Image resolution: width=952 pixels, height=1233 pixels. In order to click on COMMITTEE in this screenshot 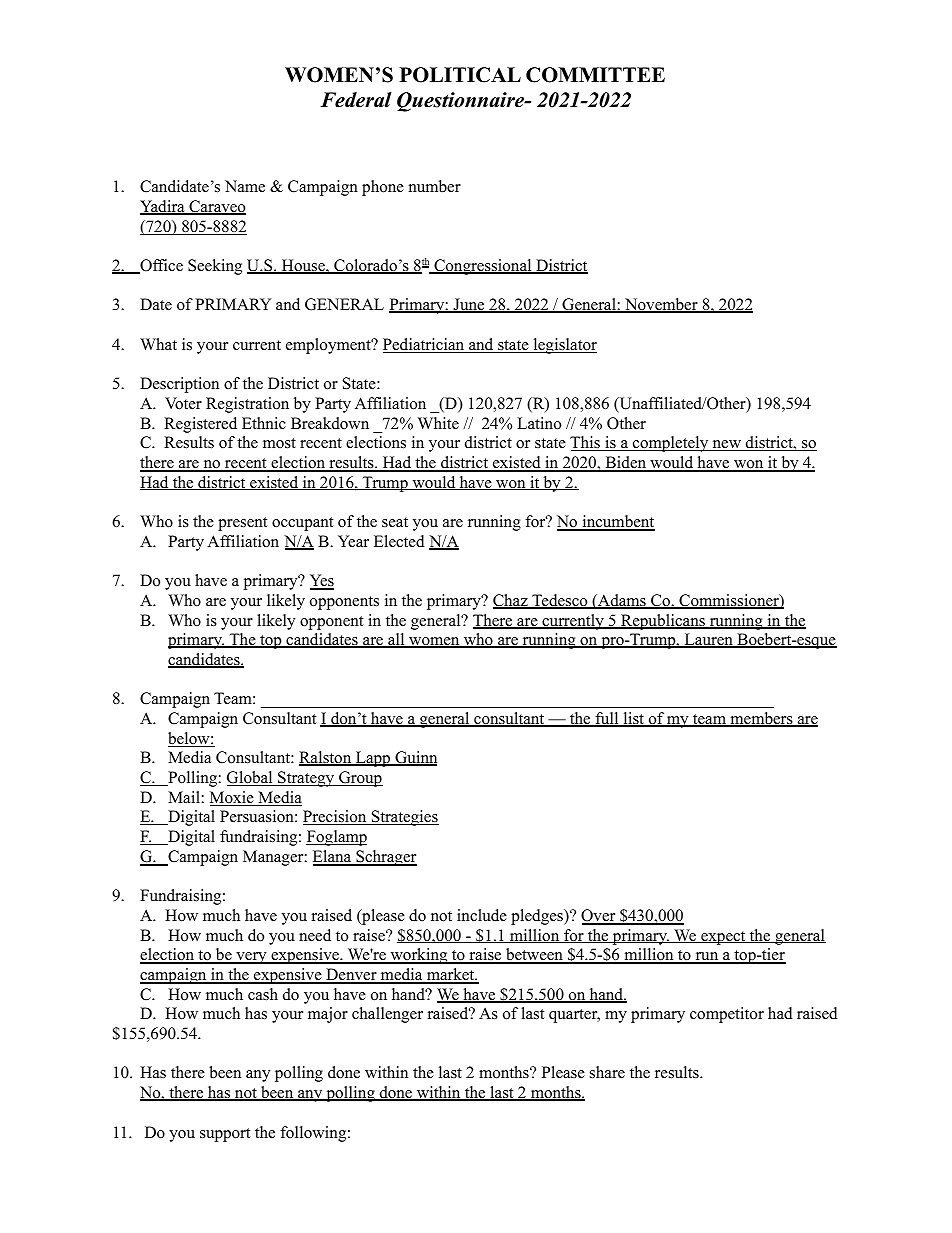, I will do `click(595, 75)`.
